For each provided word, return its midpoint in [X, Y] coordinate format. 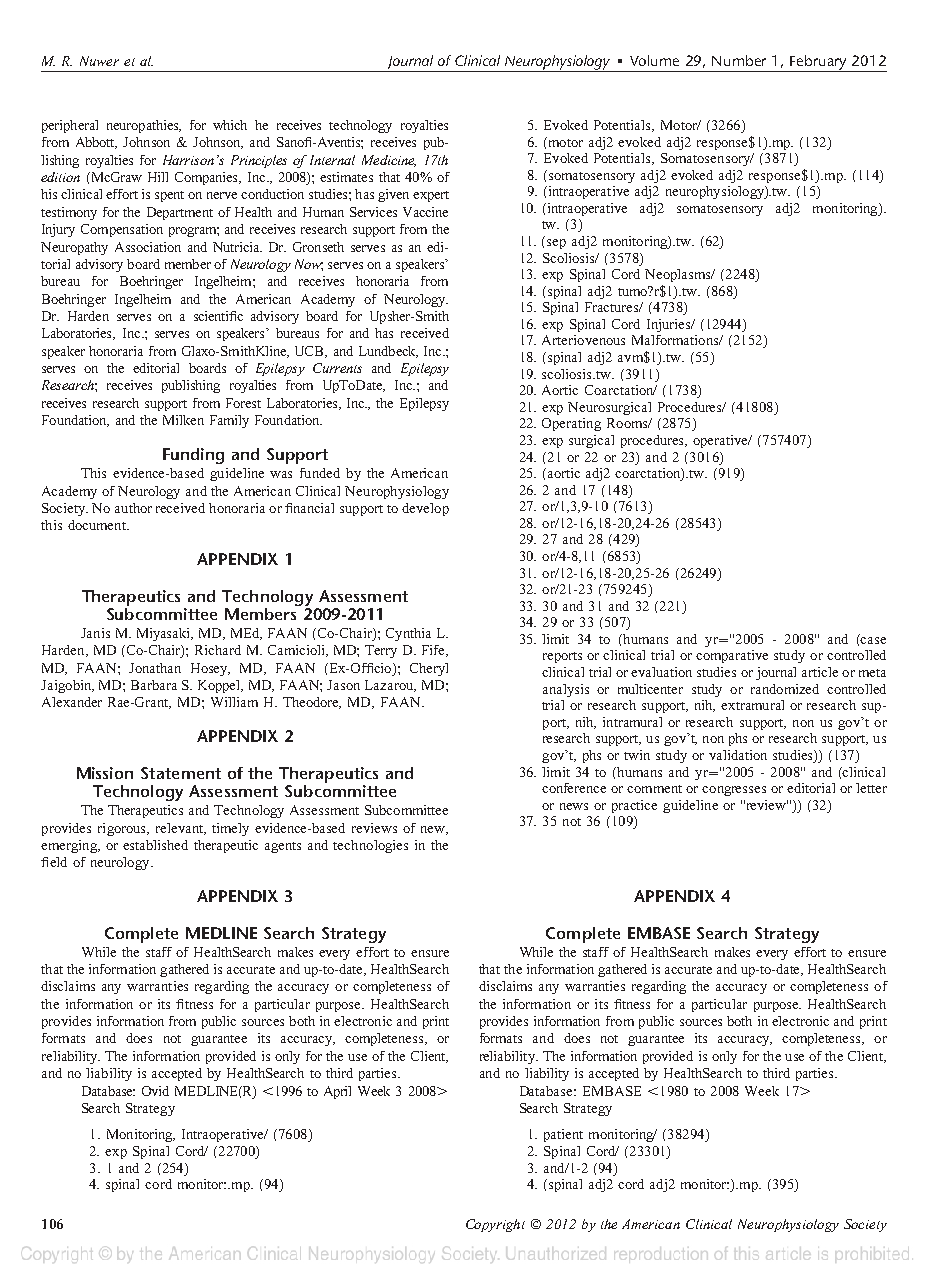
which [230, 125]
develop [425, 509]
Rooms [628, 423]
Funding [193, 456]
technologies [370, 846]
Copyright [495, 1225]
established [155, 845]
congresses [734, 791]
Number [739, 60]
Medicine [389, 161]
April [337, 1092]
